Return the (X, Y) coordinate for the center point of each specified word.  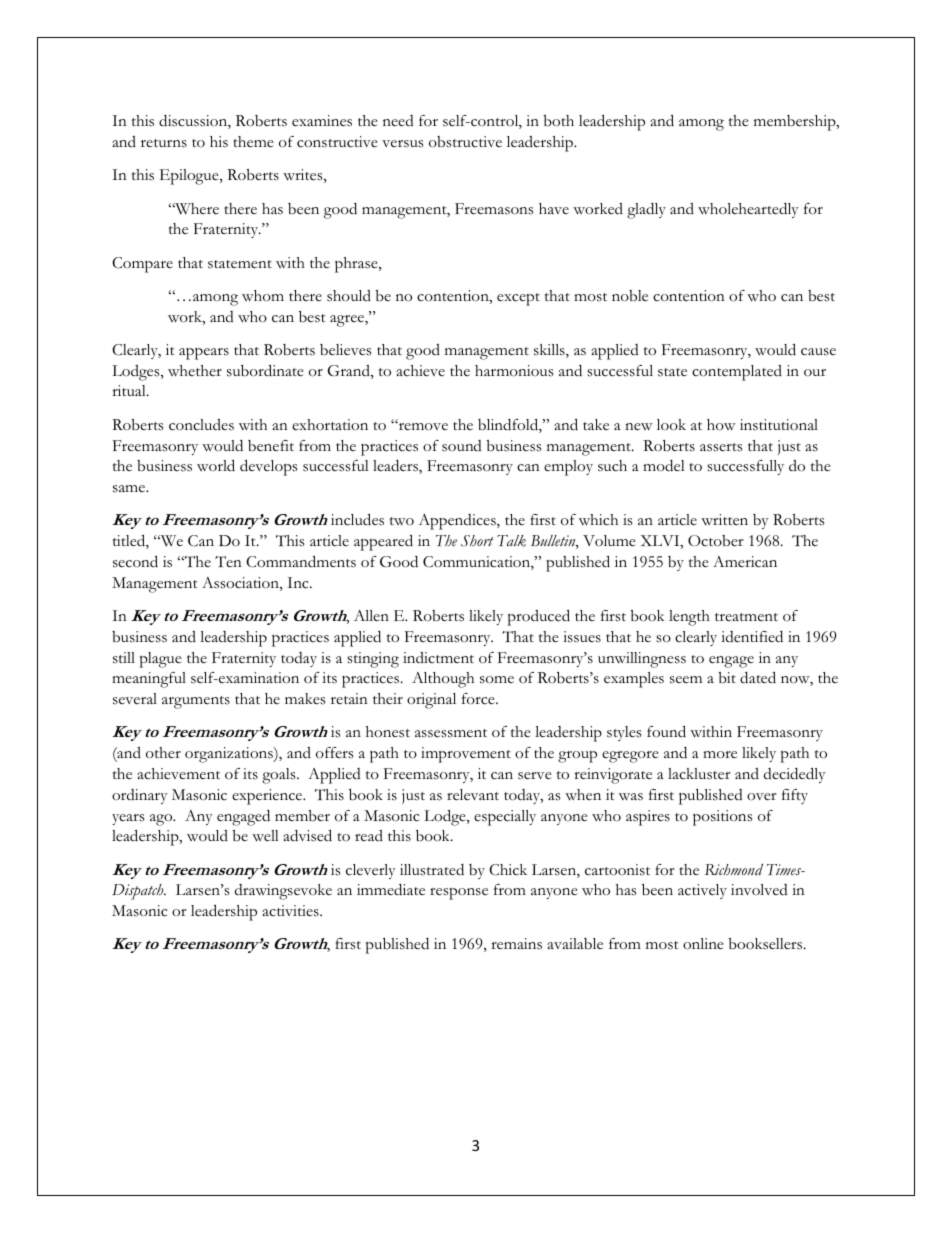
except (518, 299)
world (216, 465)
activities (291, 911)
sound (462, 446)
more (720, 755)
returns (164, 143)
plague (160, 660)
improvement (466, 755)
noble (630, 296)
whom (263, 296)
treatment (746, 617)
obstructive (465, 142)
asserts (721, 447)
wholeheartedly (748, 210)
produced (538, 617)
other (163, 753)
